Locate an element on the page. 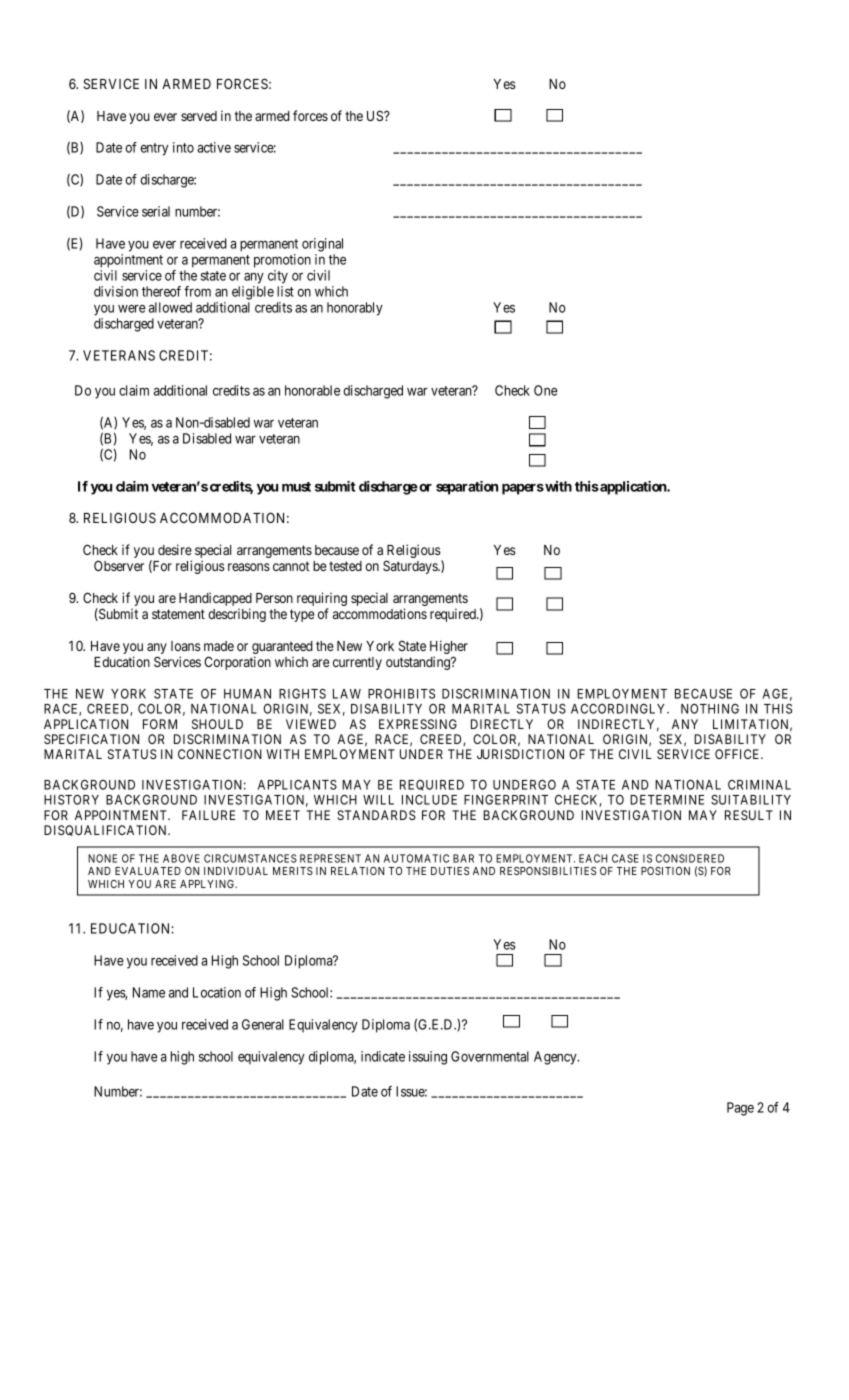 Image resolution: width=849 pixels, height=1400 pixels. entry is located at coordinates (154, 149).
